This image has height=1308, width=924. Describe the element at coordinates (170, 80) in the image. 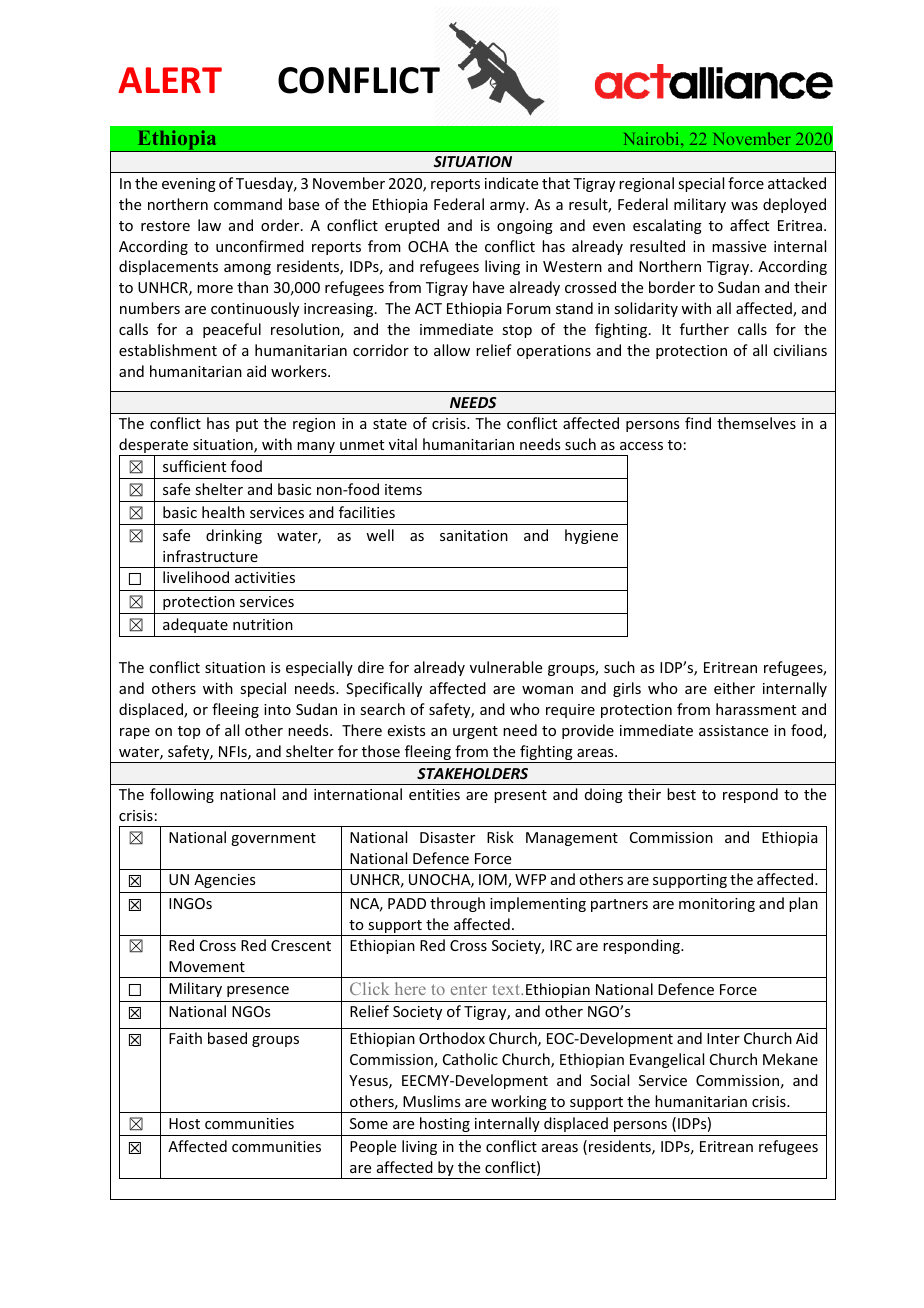

I see `ALERT` at that location.
